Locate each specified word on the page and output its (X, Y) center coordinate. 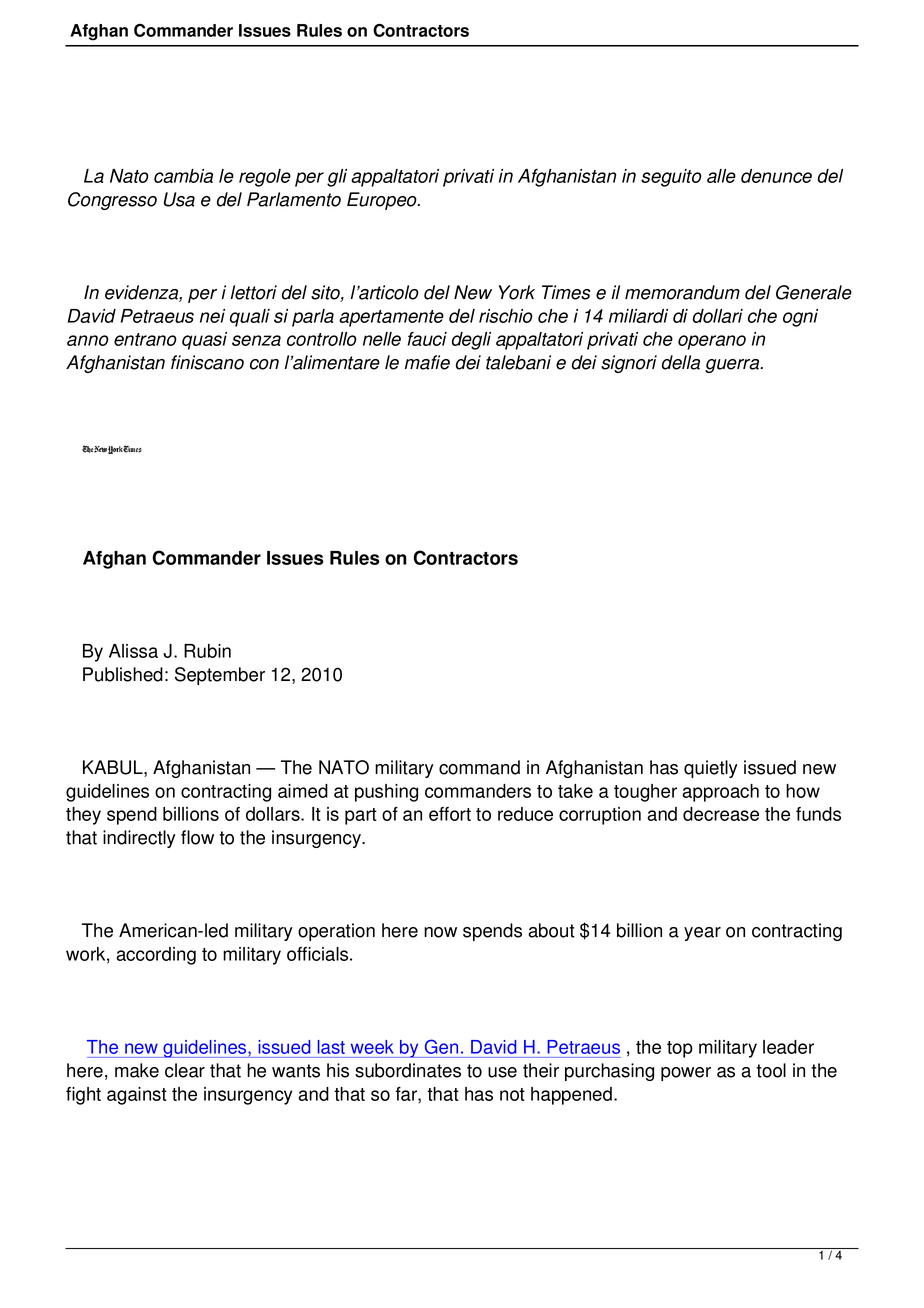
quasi (204, 341)
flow (197, 837)
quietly (711, 769)
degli (471, 341)
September (220, 676)
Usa (179, 199)
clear (185, 1070)
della (681, 362)
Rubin (207, 651)
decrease (721, 814)
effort (450, 814)
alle (721, 176)
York (517, 292)
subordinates (408, 1070)
